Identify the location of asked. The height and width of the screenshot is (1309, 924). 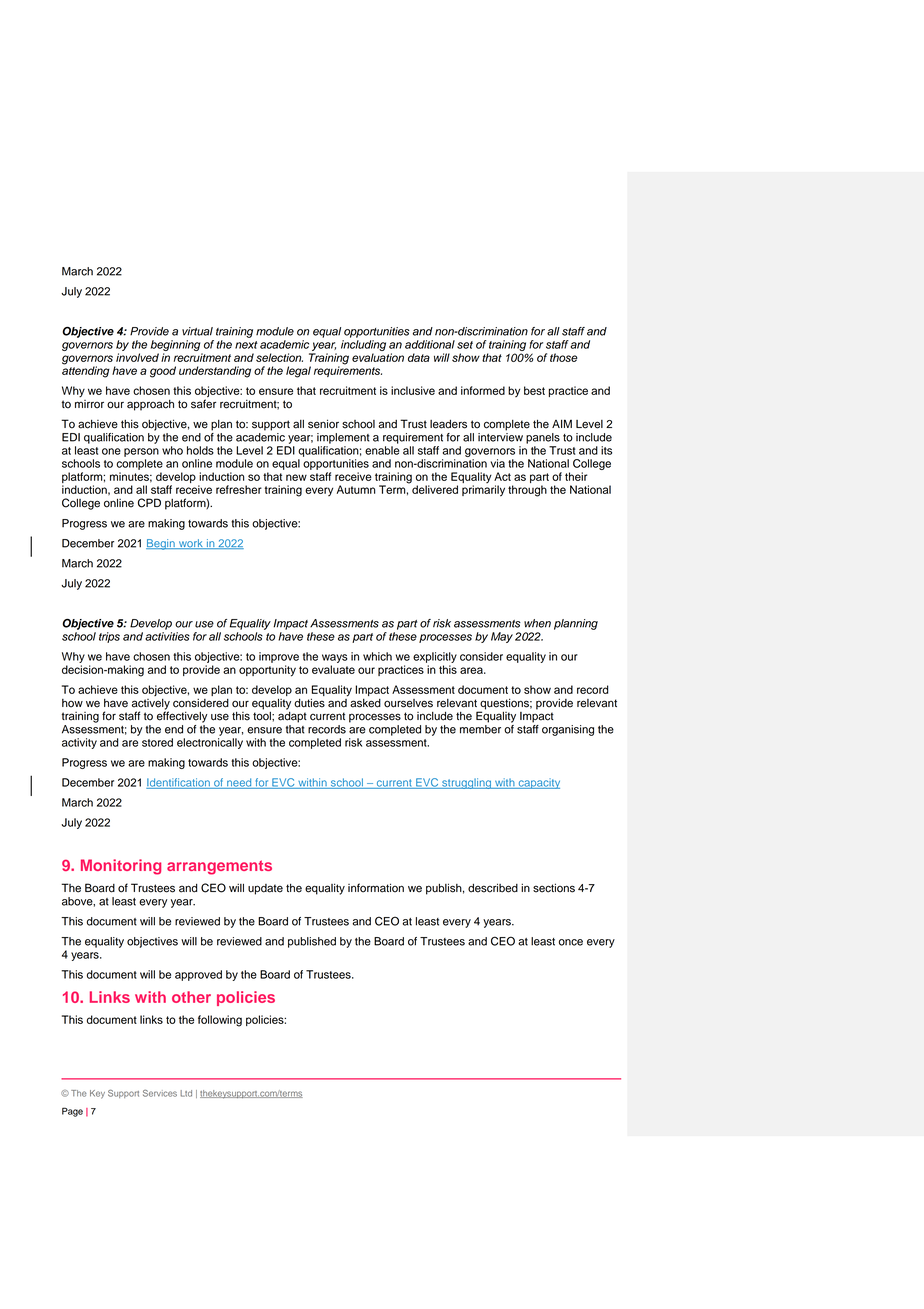
(365, 703).
